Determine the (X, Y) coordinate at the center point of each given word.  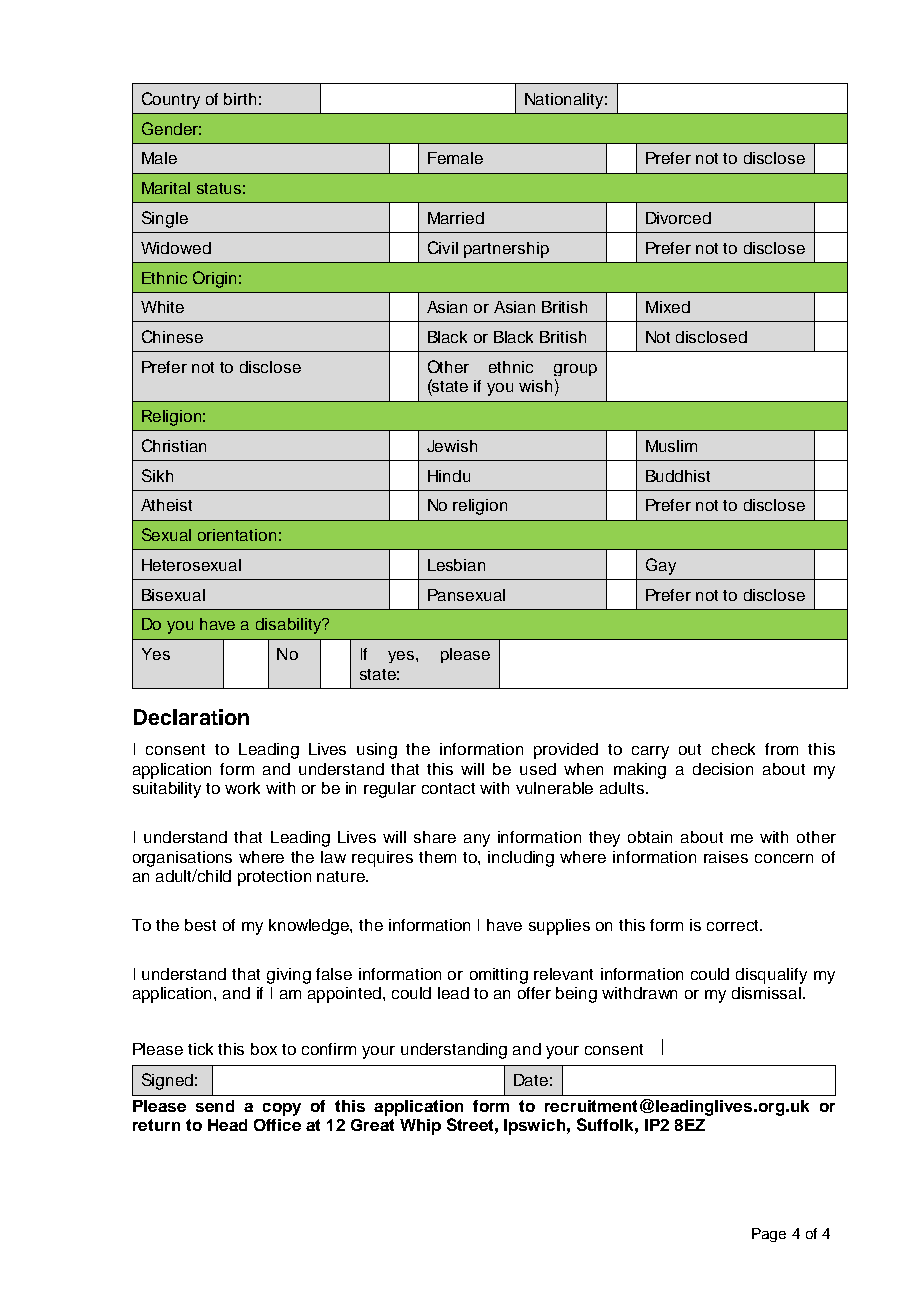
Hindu (449, 476)
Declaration (191, 717)
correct (734, 925)
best (200, 925)
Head (227, 1125)
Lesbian (456, 565)
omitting (499, 976)
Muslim (671, 446)
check (733, 749)
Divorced (678, 218)
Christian (174, 445)
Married (456, 218)
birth (240, 99)
